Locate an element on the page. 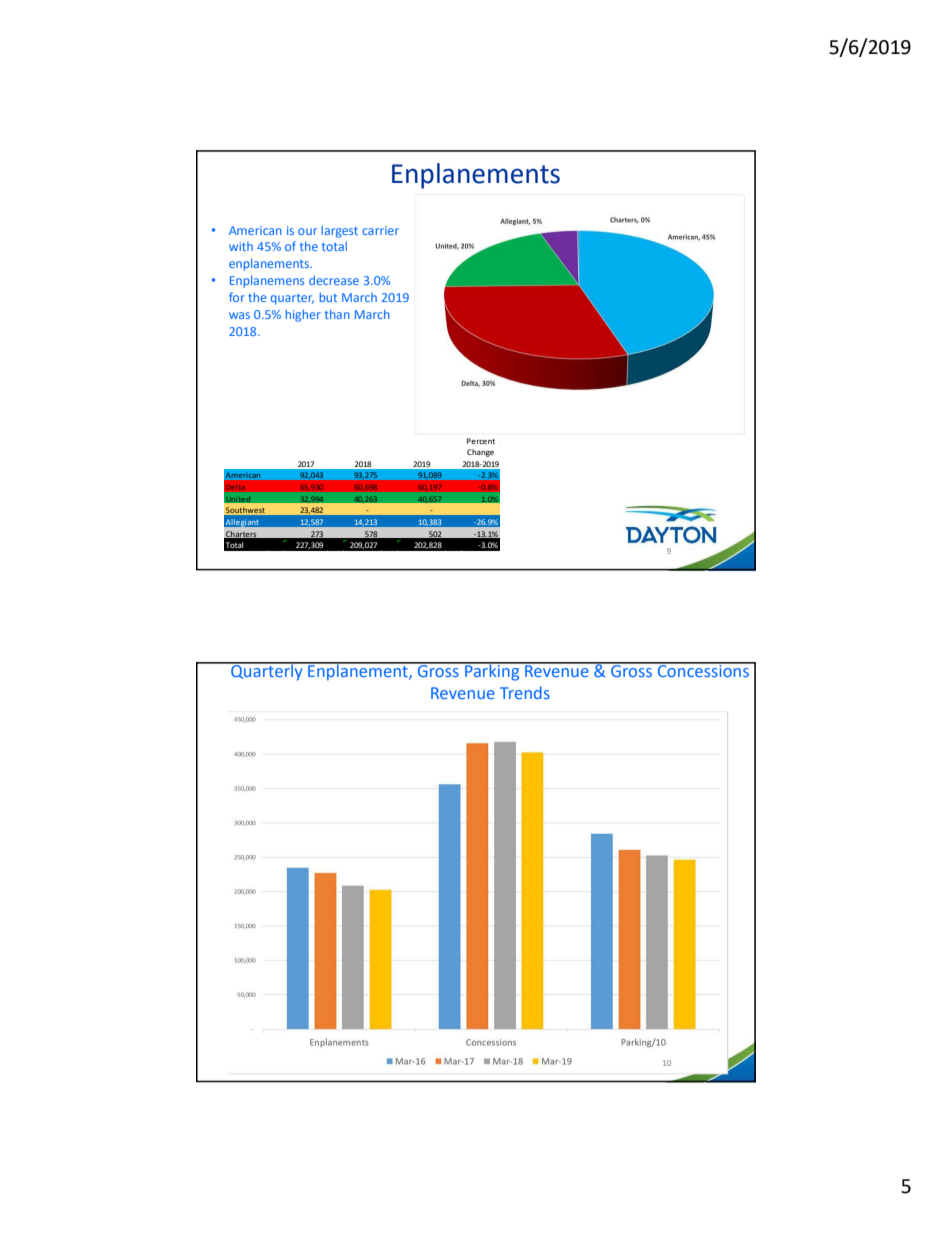  Delta is located at coordinates (236, 487).
